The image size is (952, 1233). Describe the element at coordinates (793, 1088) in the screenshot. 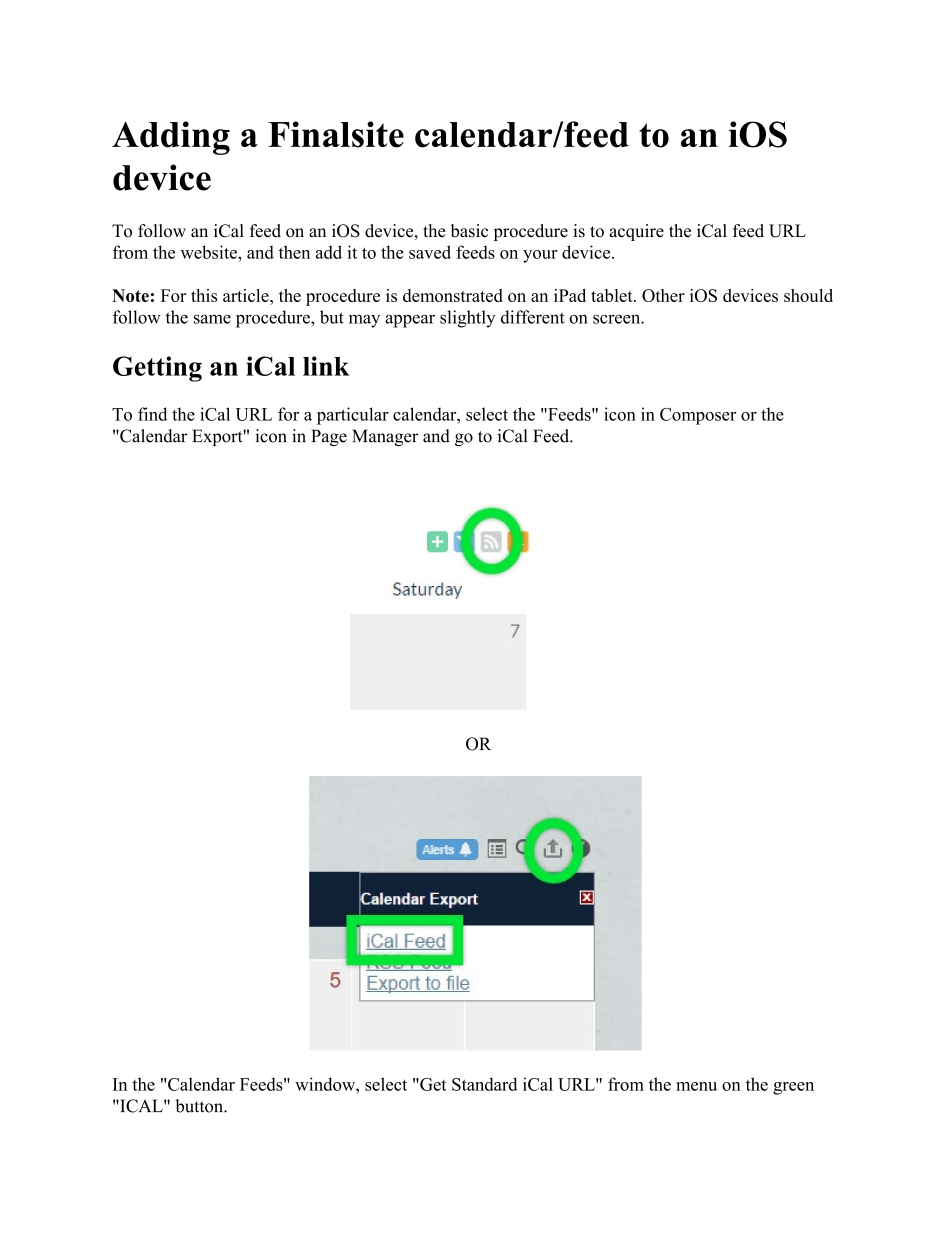

I see `green` at that location.
